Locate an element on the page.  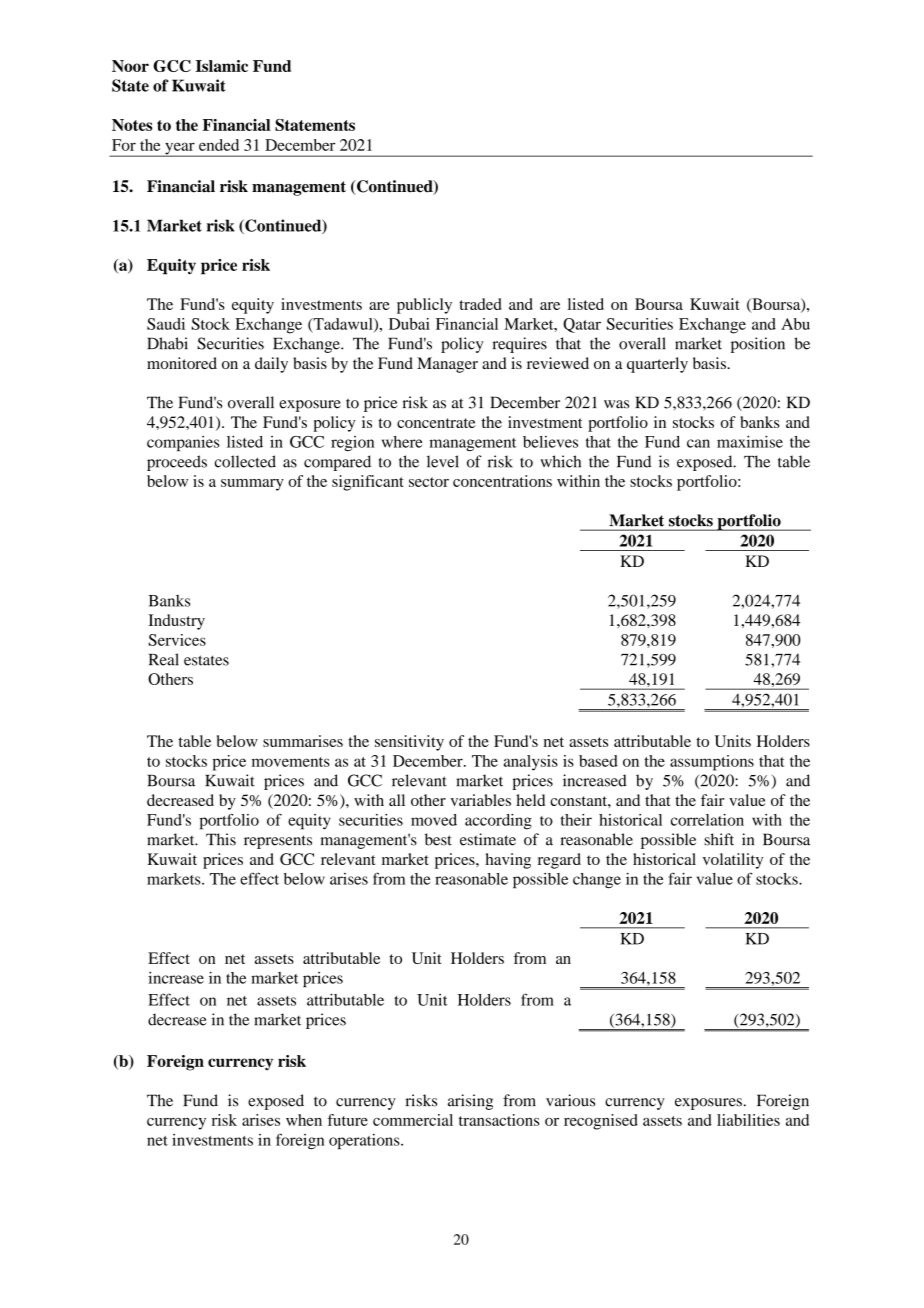
ended is located at coordinates (219, 145).
